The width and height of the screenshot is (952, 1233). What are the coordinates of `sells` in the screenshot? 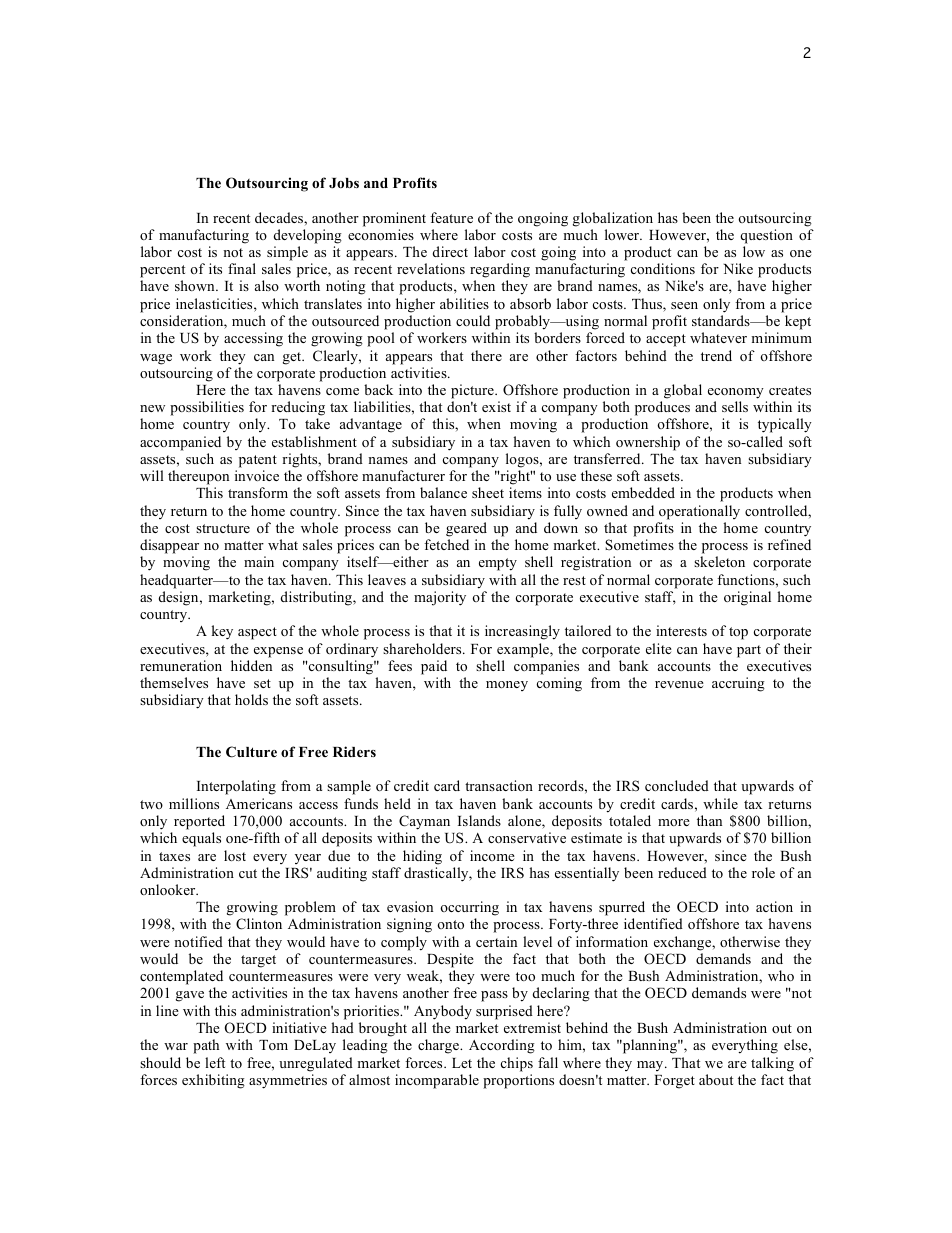 It's located at (735, 406).
